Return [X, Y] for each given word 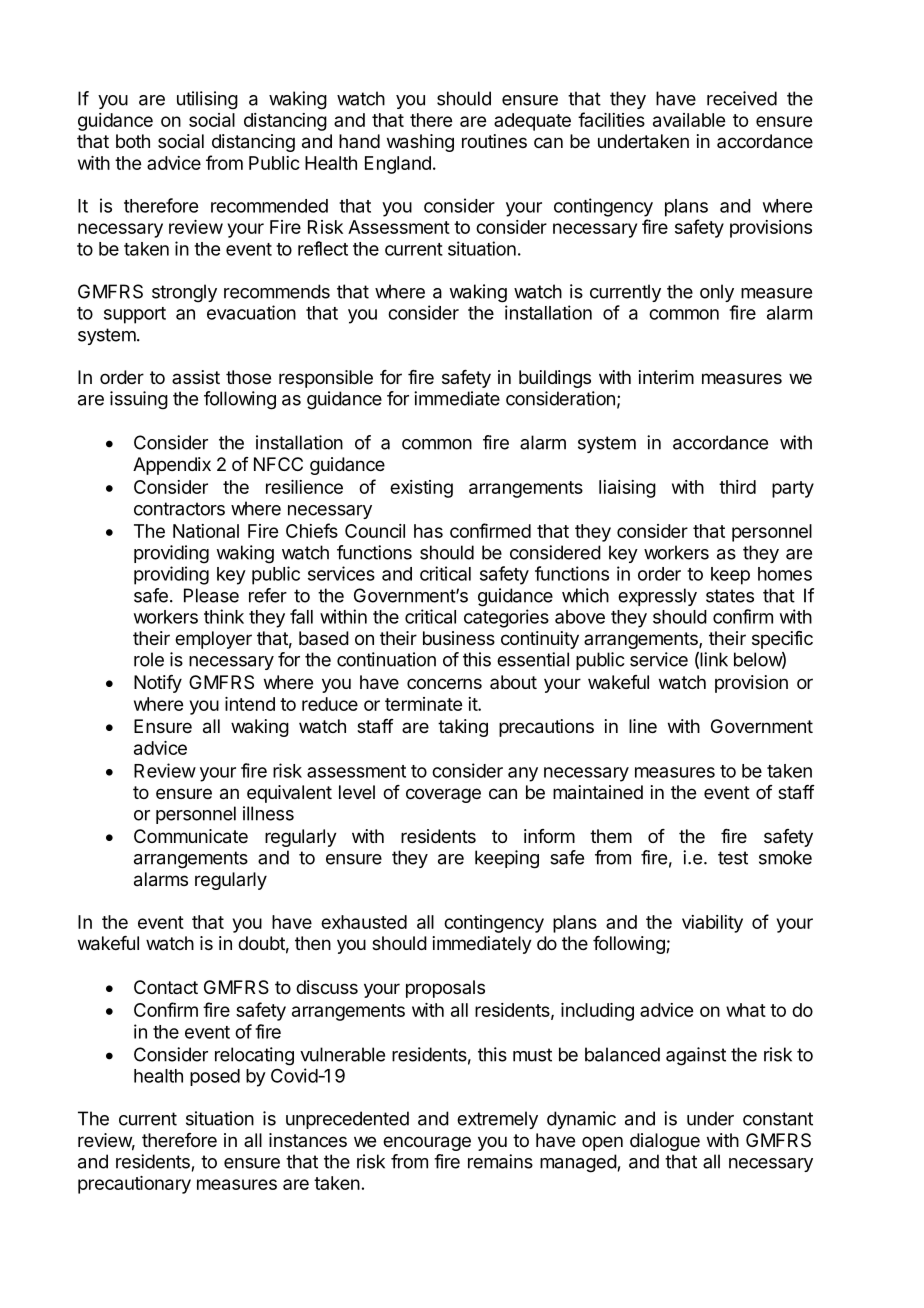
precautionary [134, 1185]
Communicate [191, 836]
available [689, 120]
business [459, 638]
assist [196, 377]
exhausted [364, 922]
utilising [207, 100]
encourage [427, 1143]
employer [213, 640]
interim [666, 377]
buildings [555, 379]
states [730, 596]
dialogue [665, 1142]
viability [712, 924]
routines [494, 141]
